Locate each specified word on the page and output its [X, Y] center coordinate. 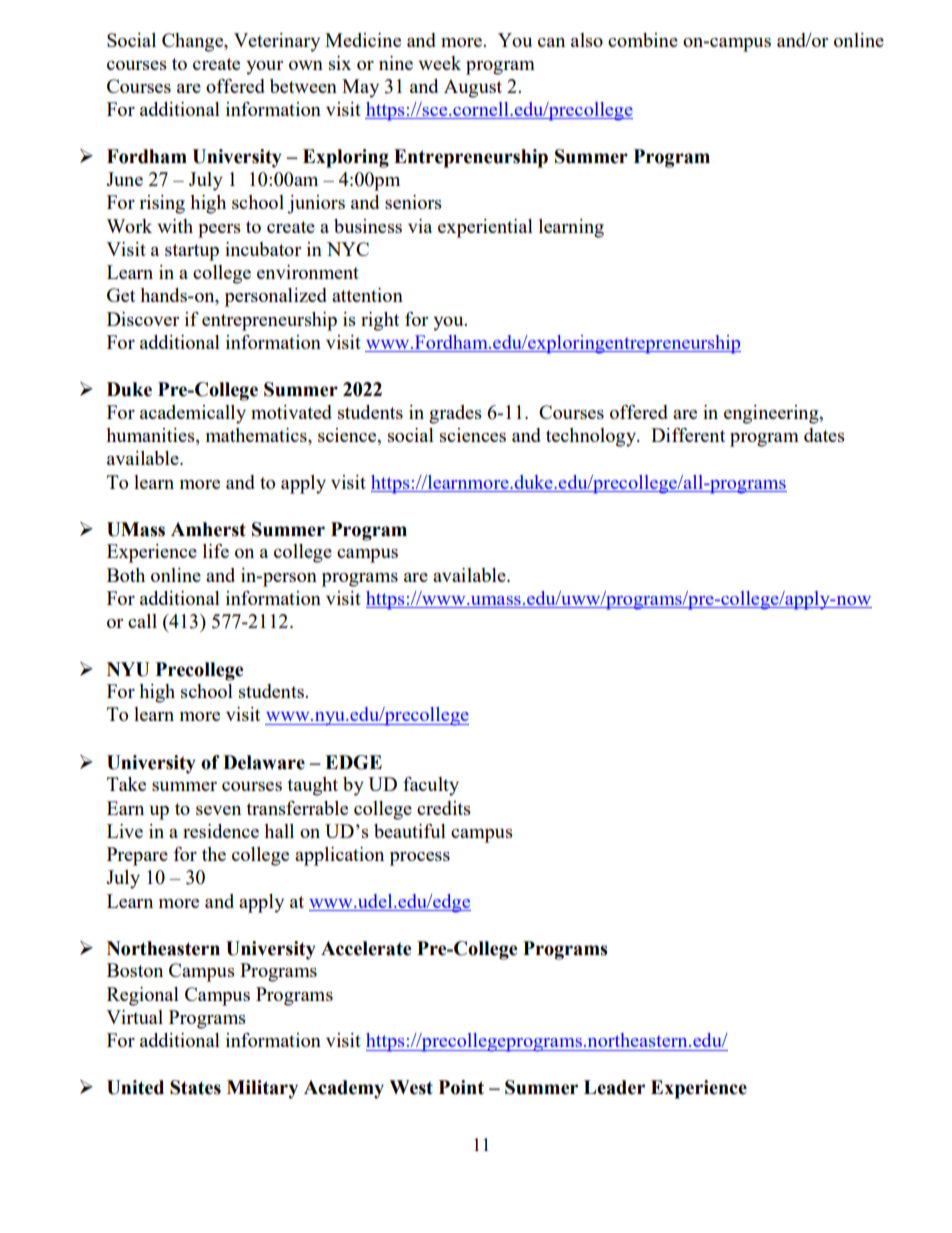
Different [688, 435]
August [473, 88]
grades [455, 414]
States [195, 1087]
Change [194, 42]
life [216, 551]
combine [643, 40]
